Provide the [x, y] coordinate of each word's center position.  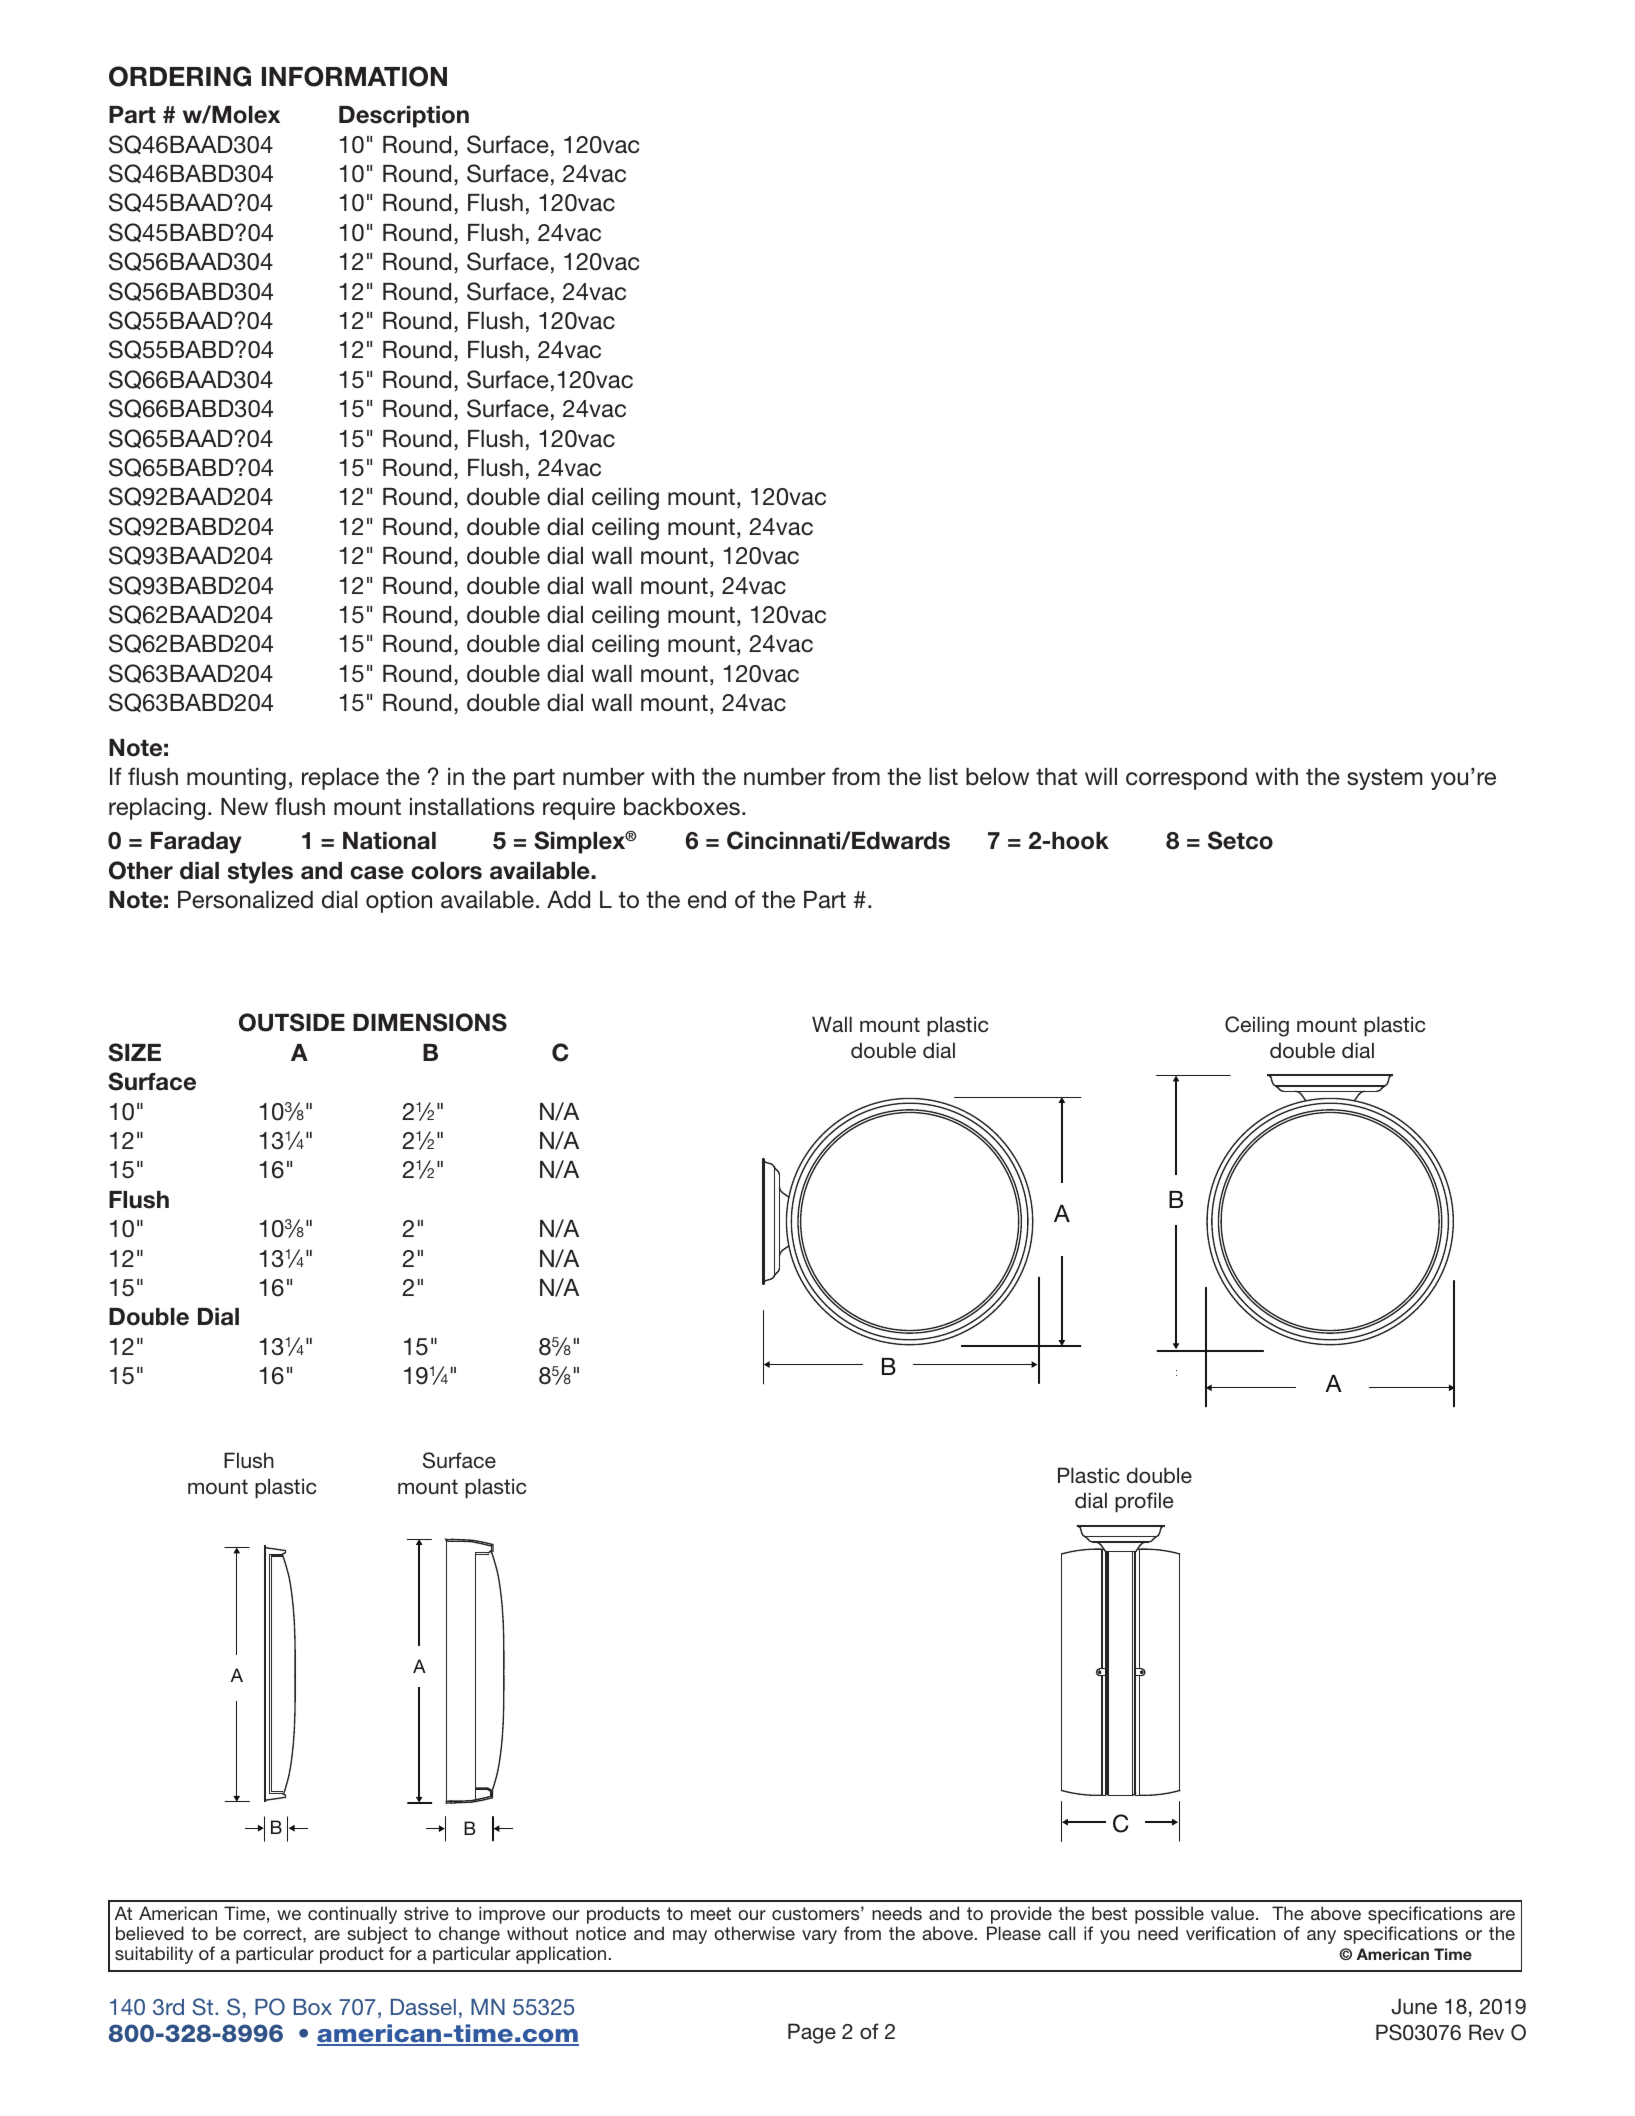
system [1384, 779]
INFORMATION [354, 76]
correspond [1186, 779]
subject [377, 1936]
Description [404, 117]
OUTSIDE [292, 1022]
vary [819, 1937]
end [707, 900]
